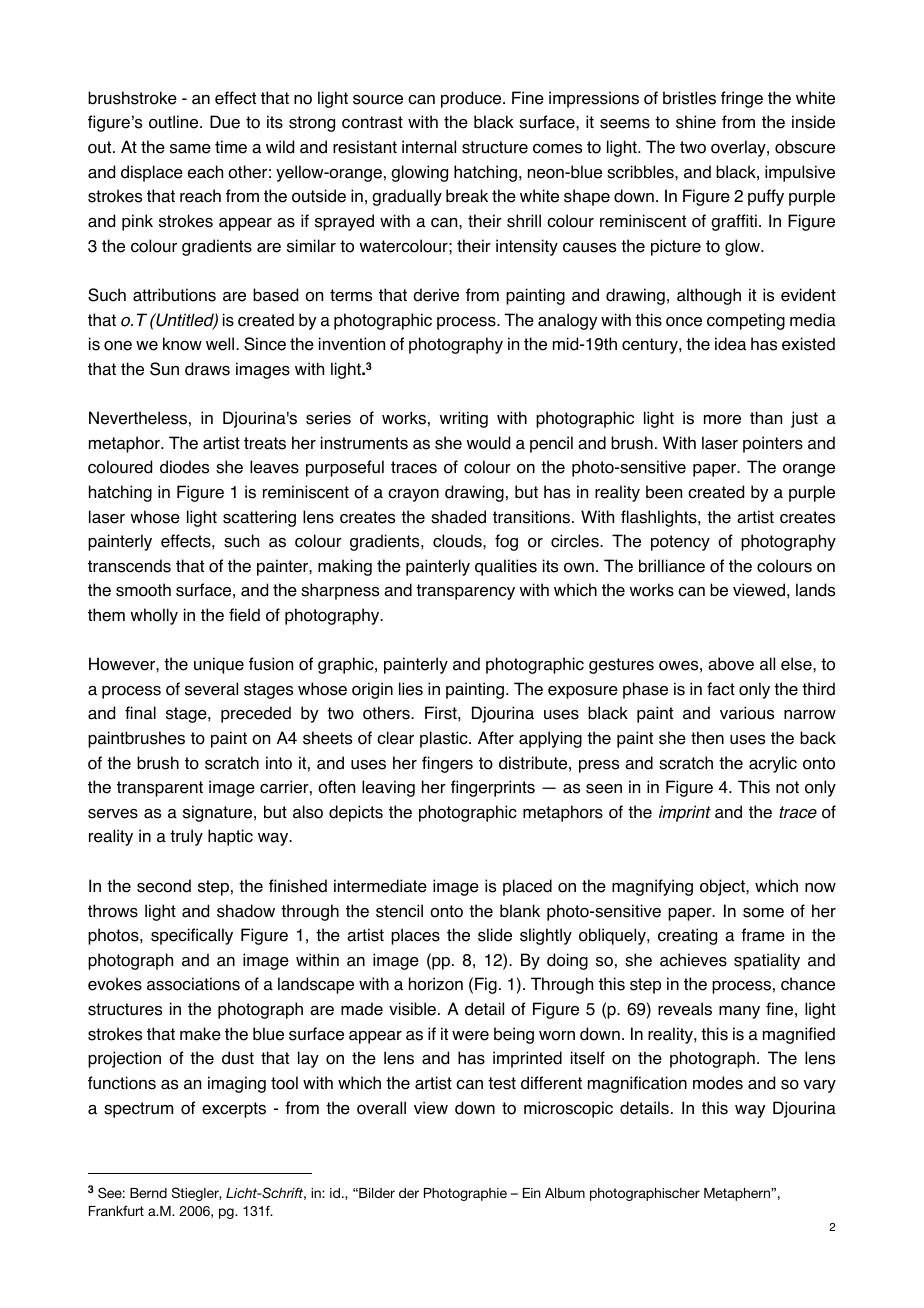  What do you see at coordinates (148, 1193) in the page?
I see `Bernd` at bounding box center [148, 1193].
